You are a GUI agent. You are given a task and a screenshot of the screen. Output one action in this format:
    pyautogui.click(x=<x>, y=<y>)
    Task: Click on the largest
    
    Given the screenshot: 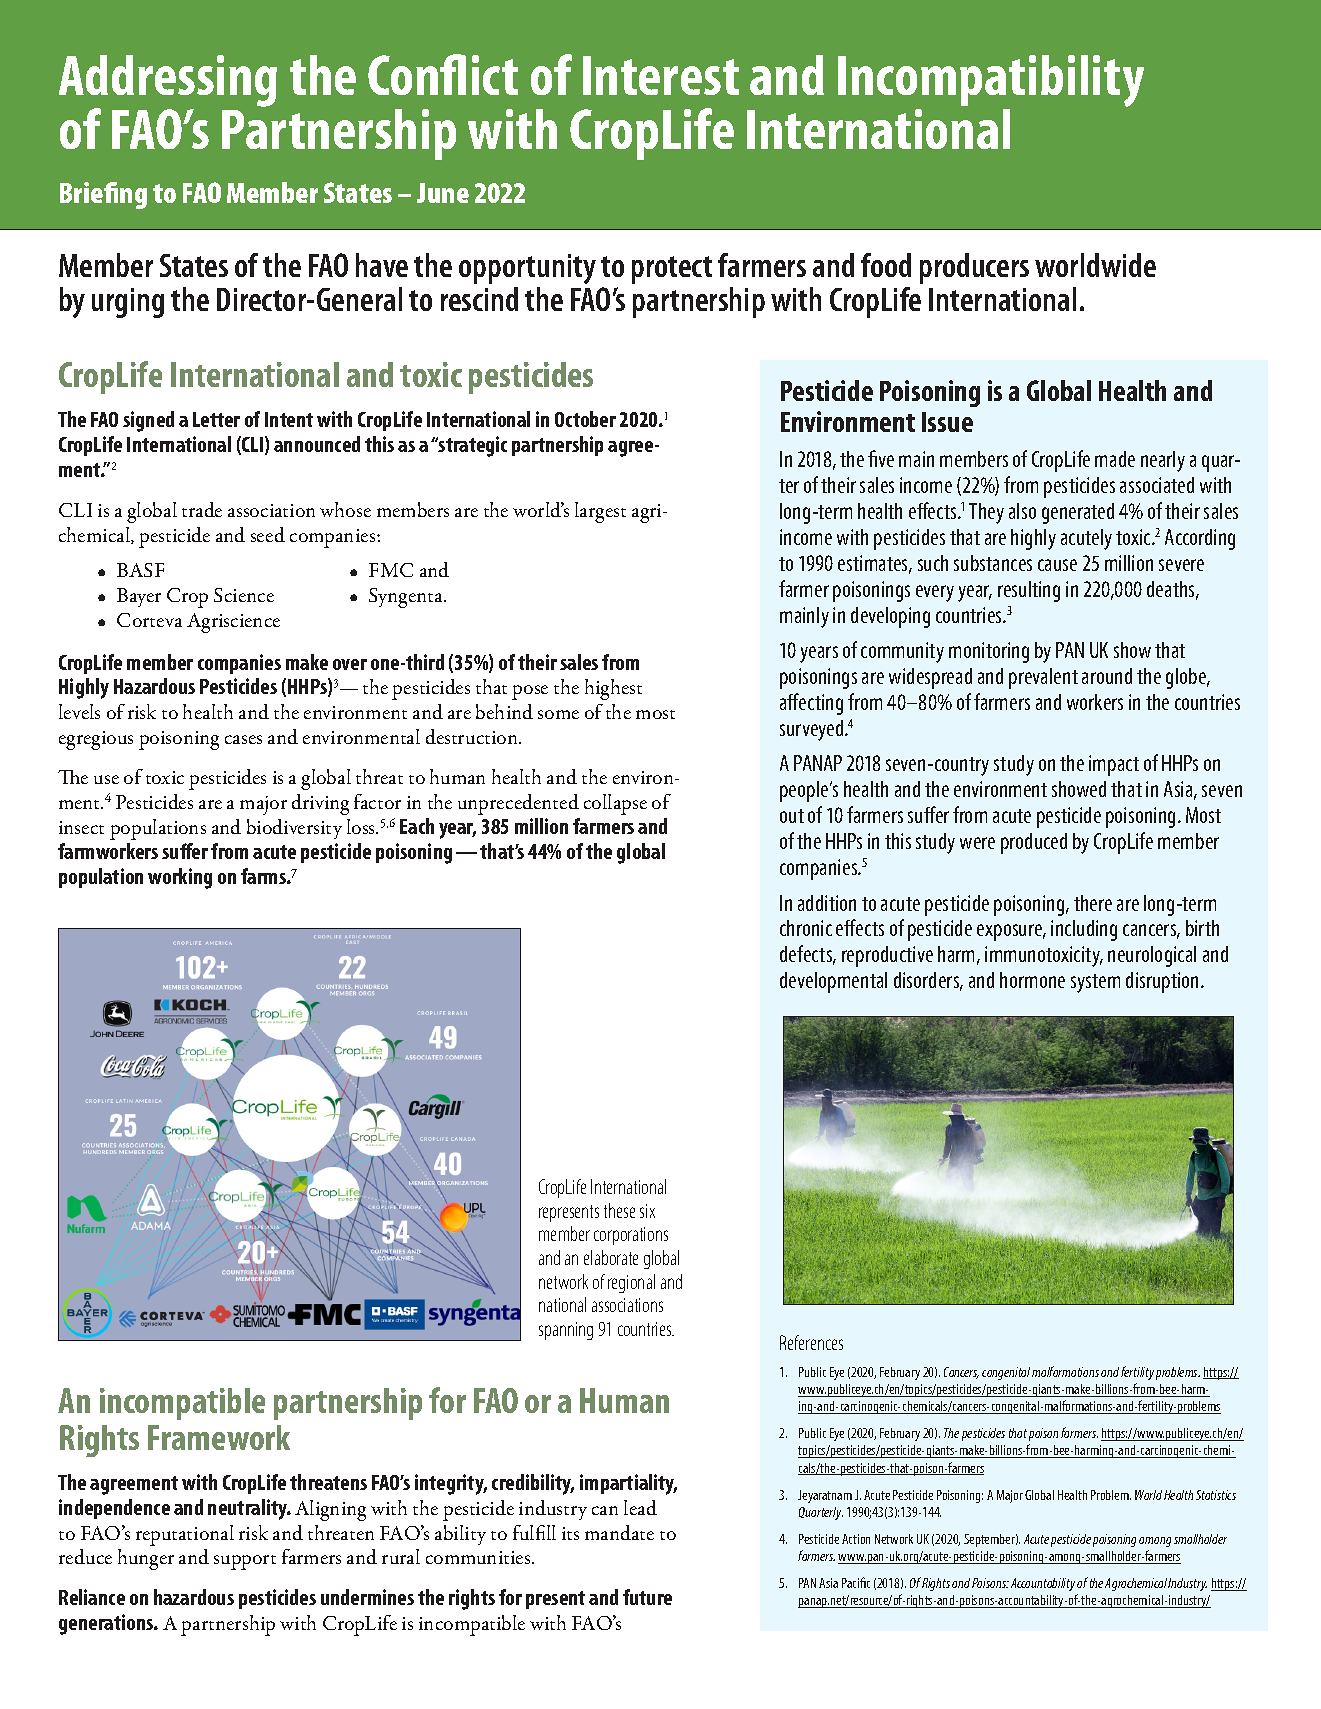 What is the action you would take?
    pyautogui.click(x=600, y=512)
